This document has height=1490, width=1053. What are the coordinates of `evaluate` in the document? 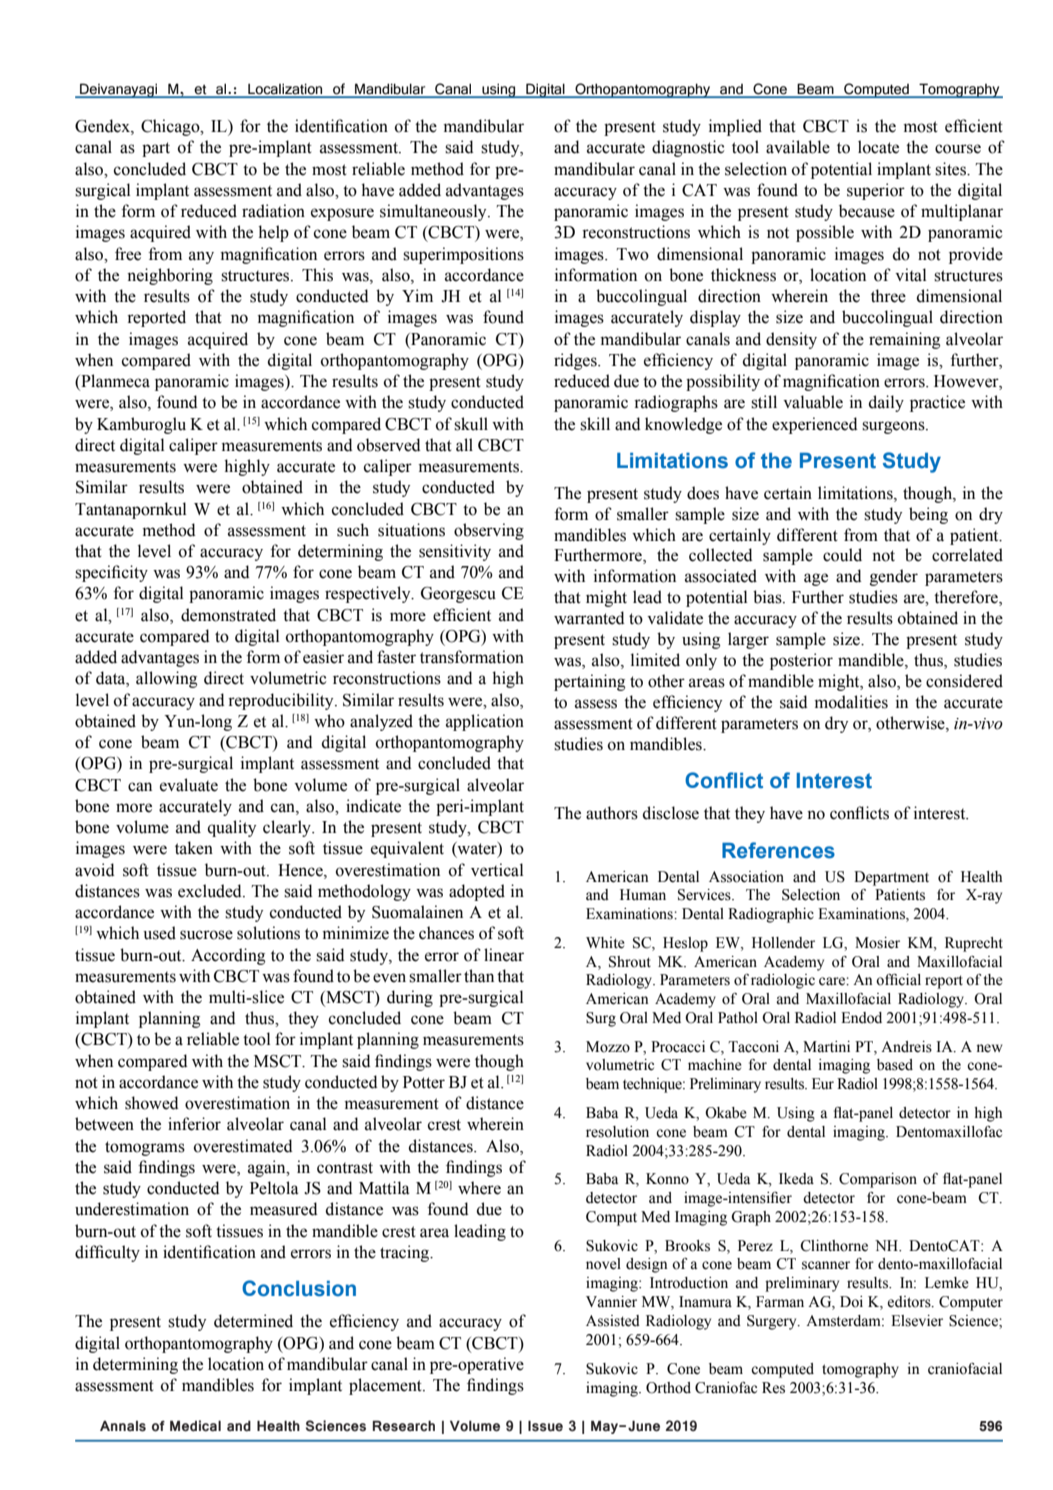 It's located at (189, 785).
